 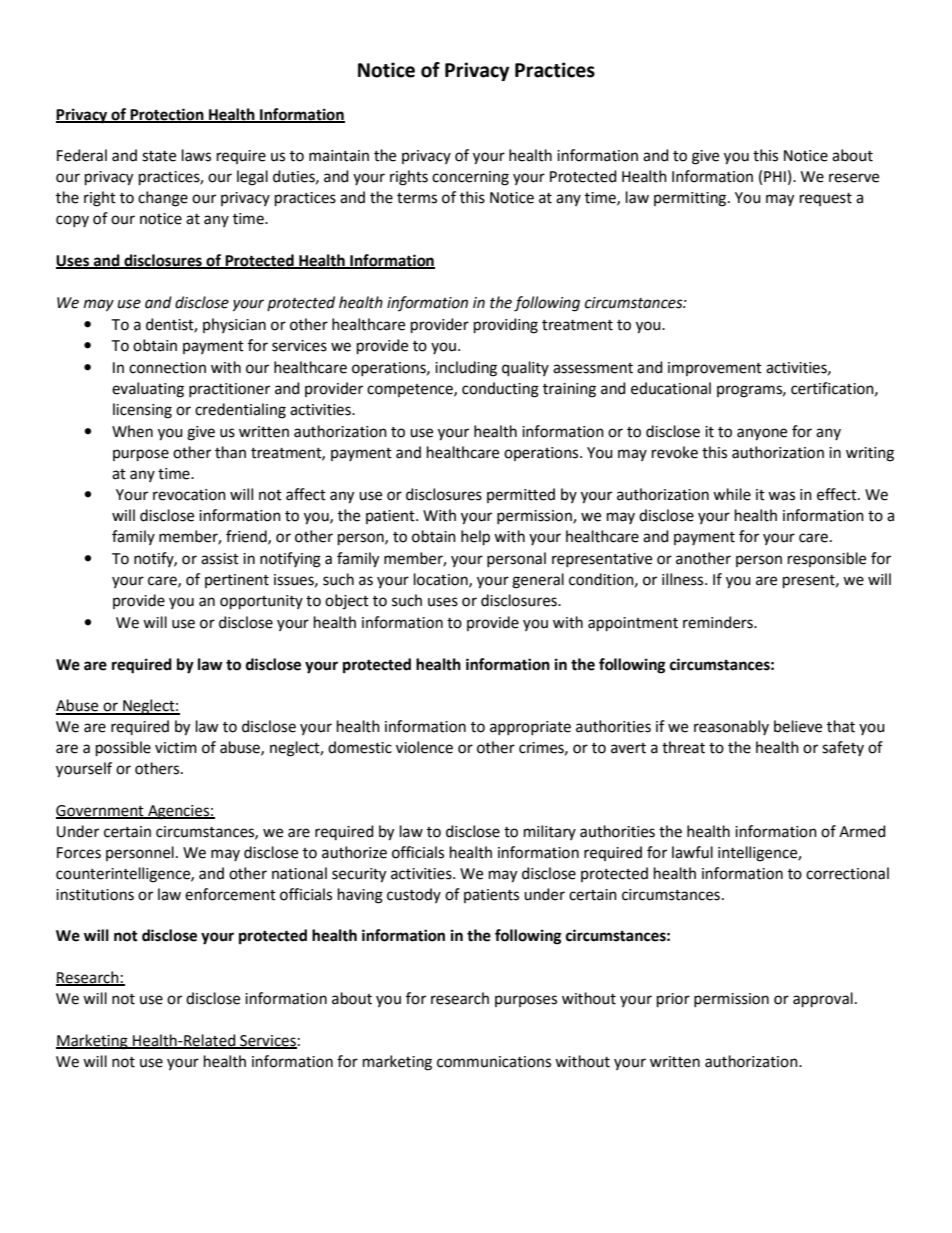 I want to click on communications, so click(x=494, y=1062).
